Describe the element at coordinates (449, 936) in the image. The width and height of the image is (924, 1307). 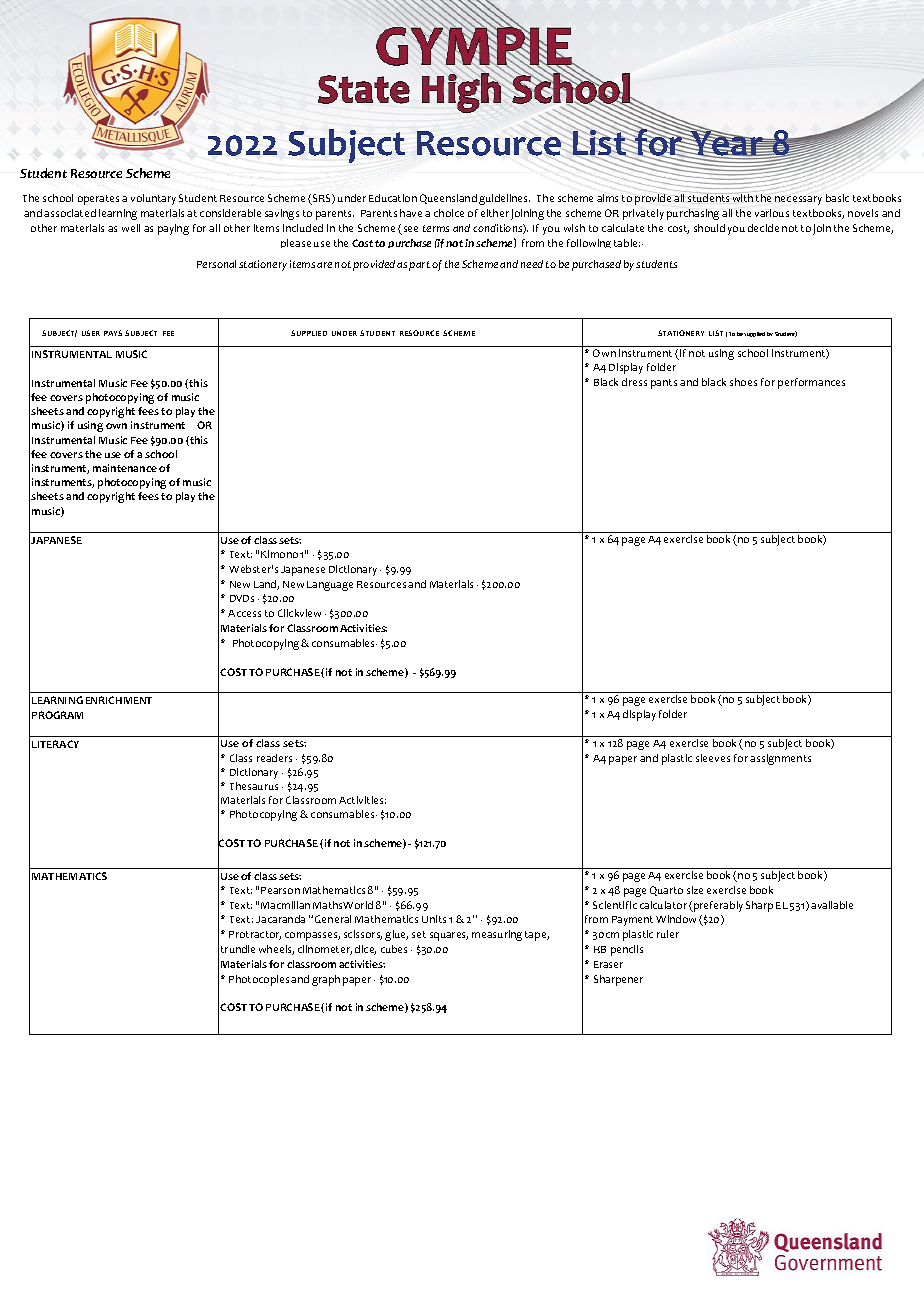
I see `squares` at that location.
